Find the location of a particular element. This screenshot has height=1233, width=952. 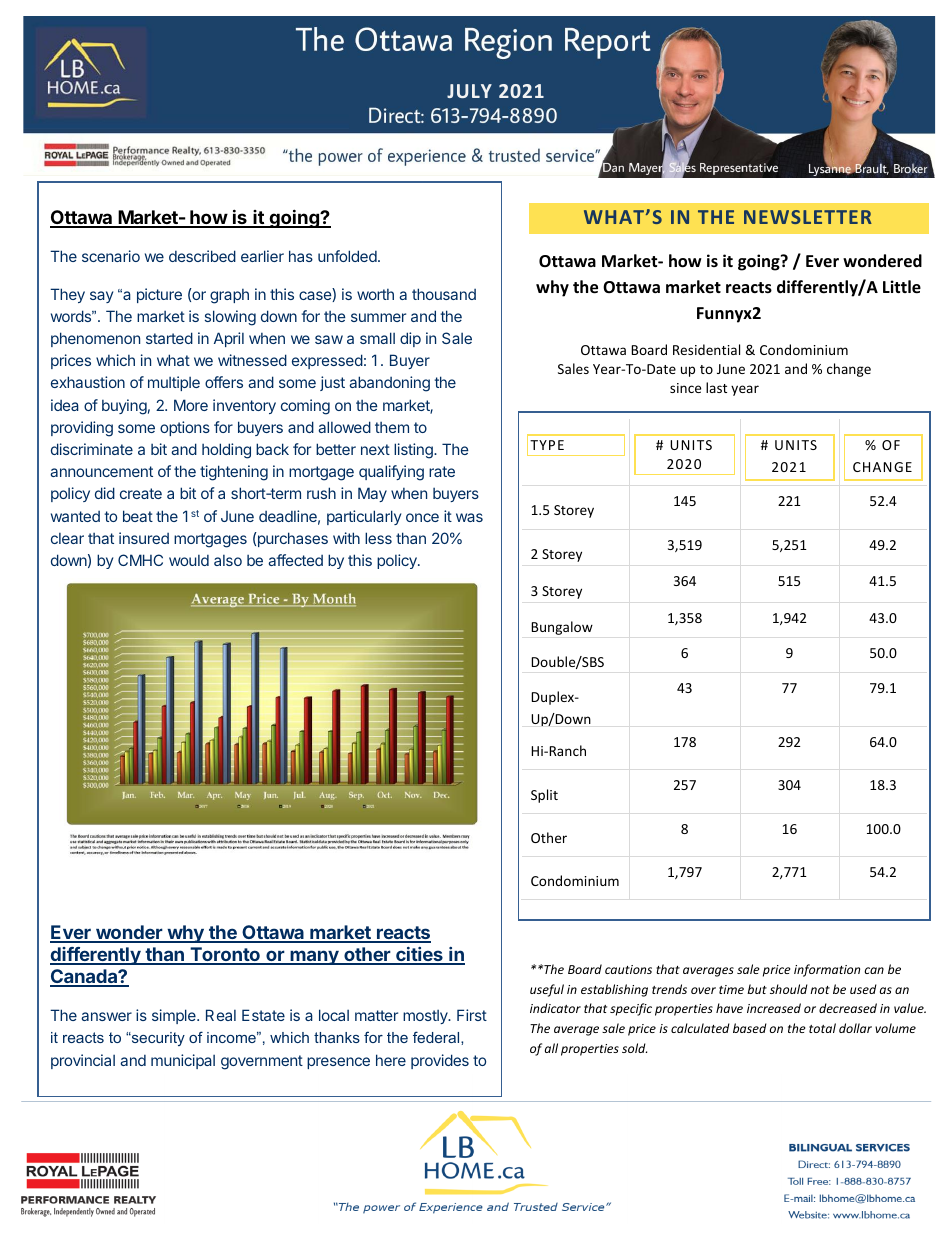

described is located at coordinates (202, 256).
